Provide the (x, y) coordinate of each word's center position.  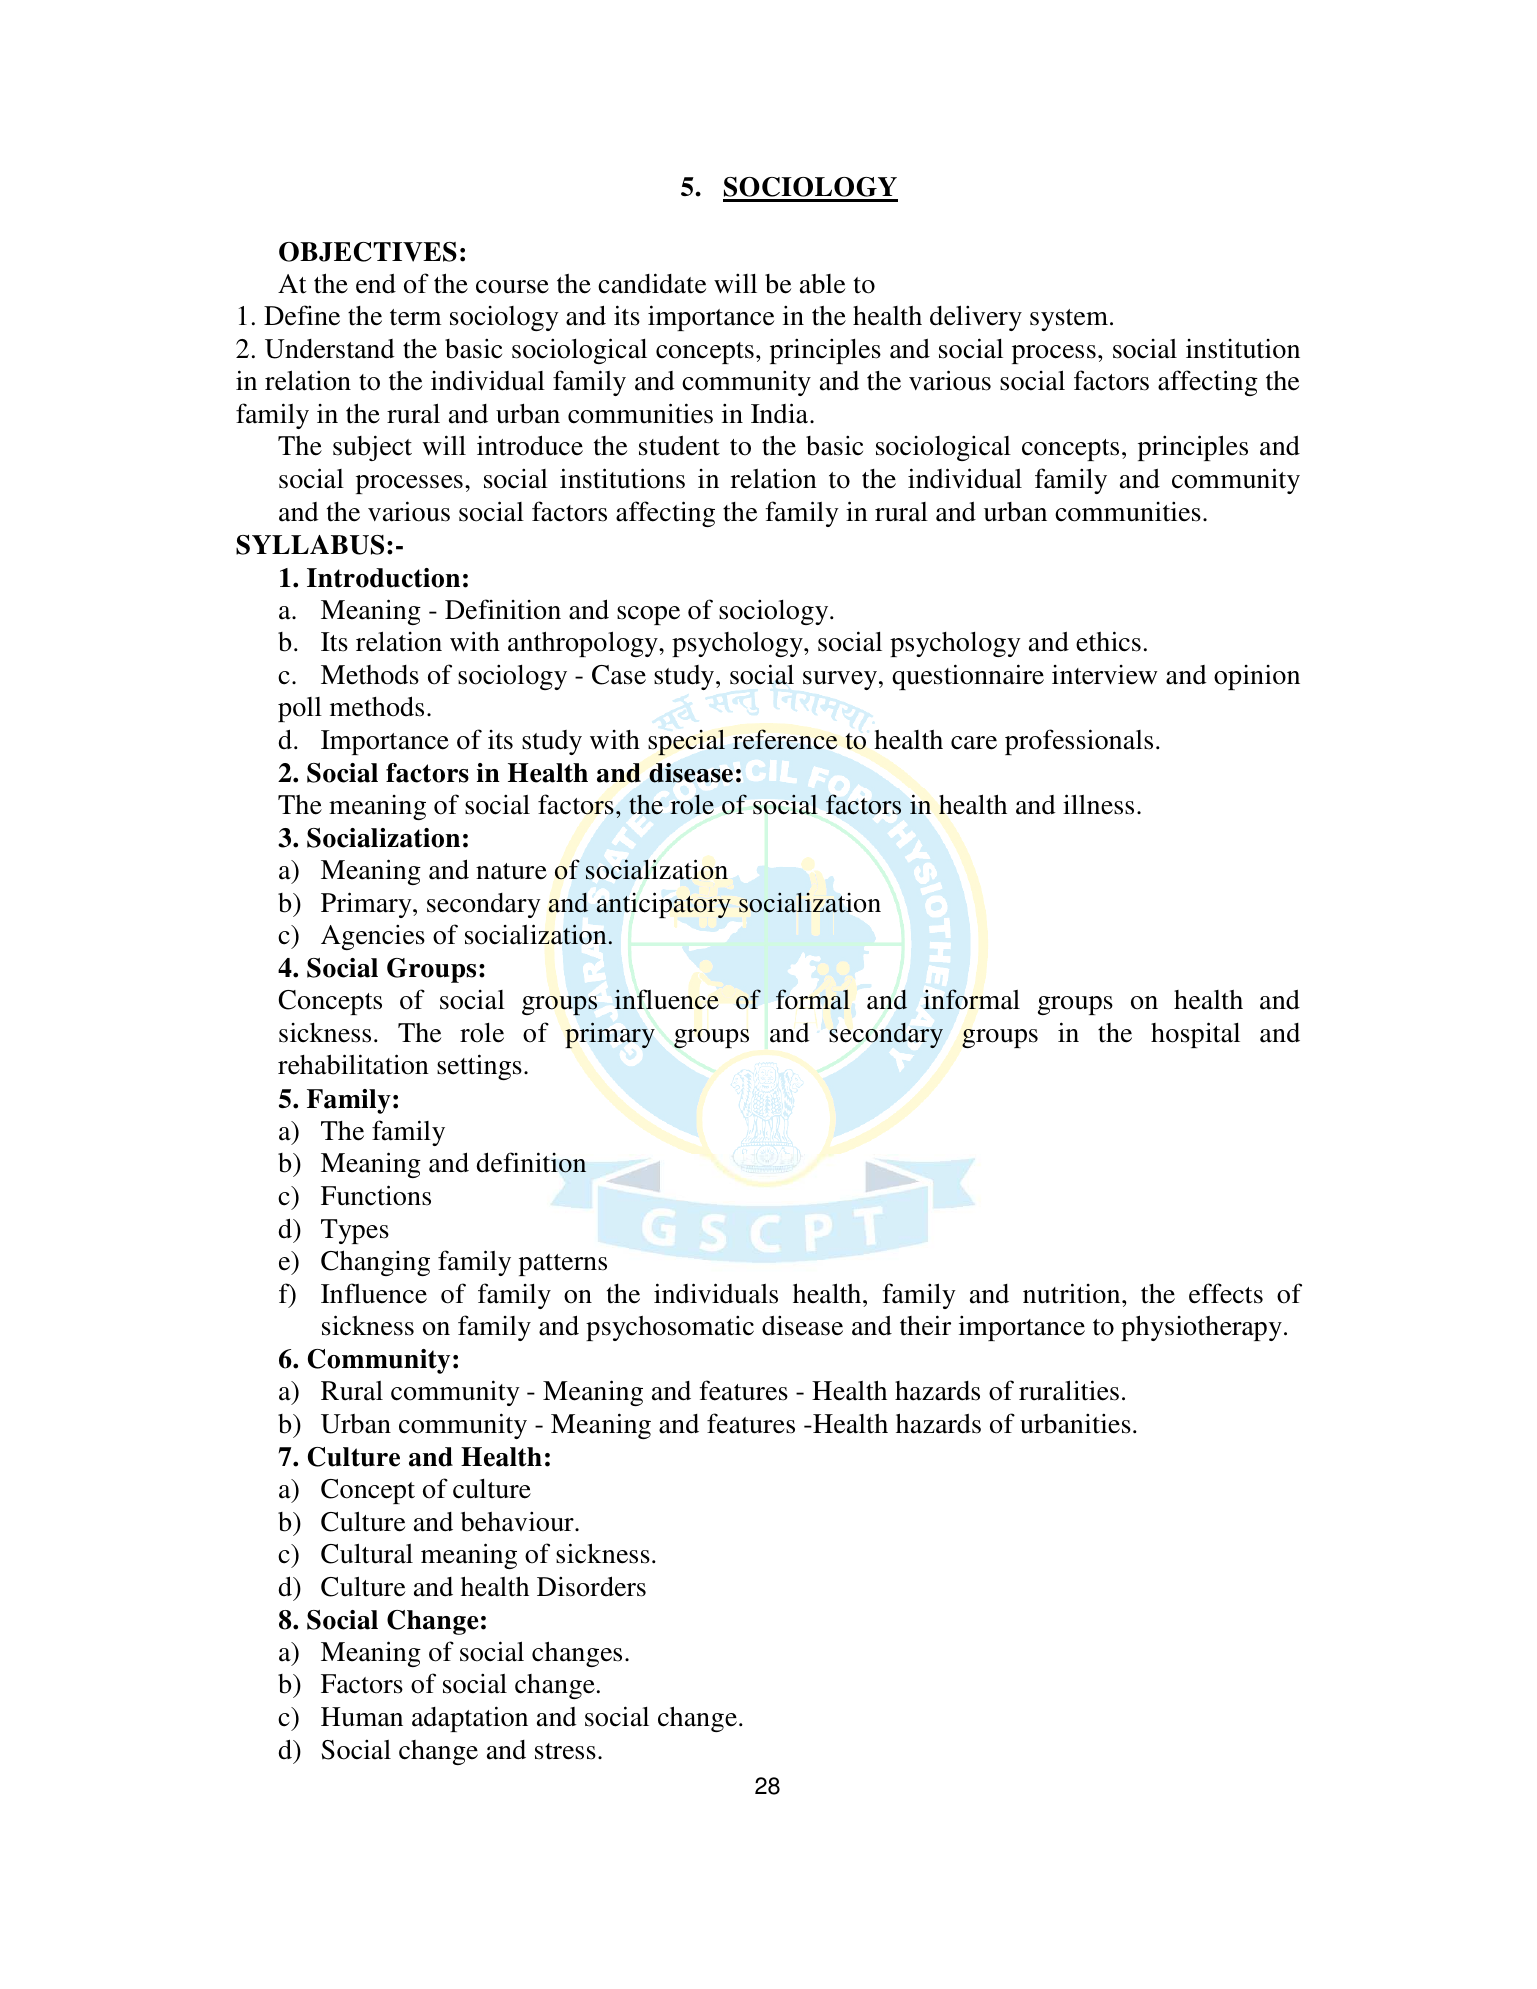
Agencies (373, 937)
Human (362, 1717)
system (1070, 320)
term (415, 317)
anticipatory (664, 905)
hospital (1195, 1035)
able (822, 284)
